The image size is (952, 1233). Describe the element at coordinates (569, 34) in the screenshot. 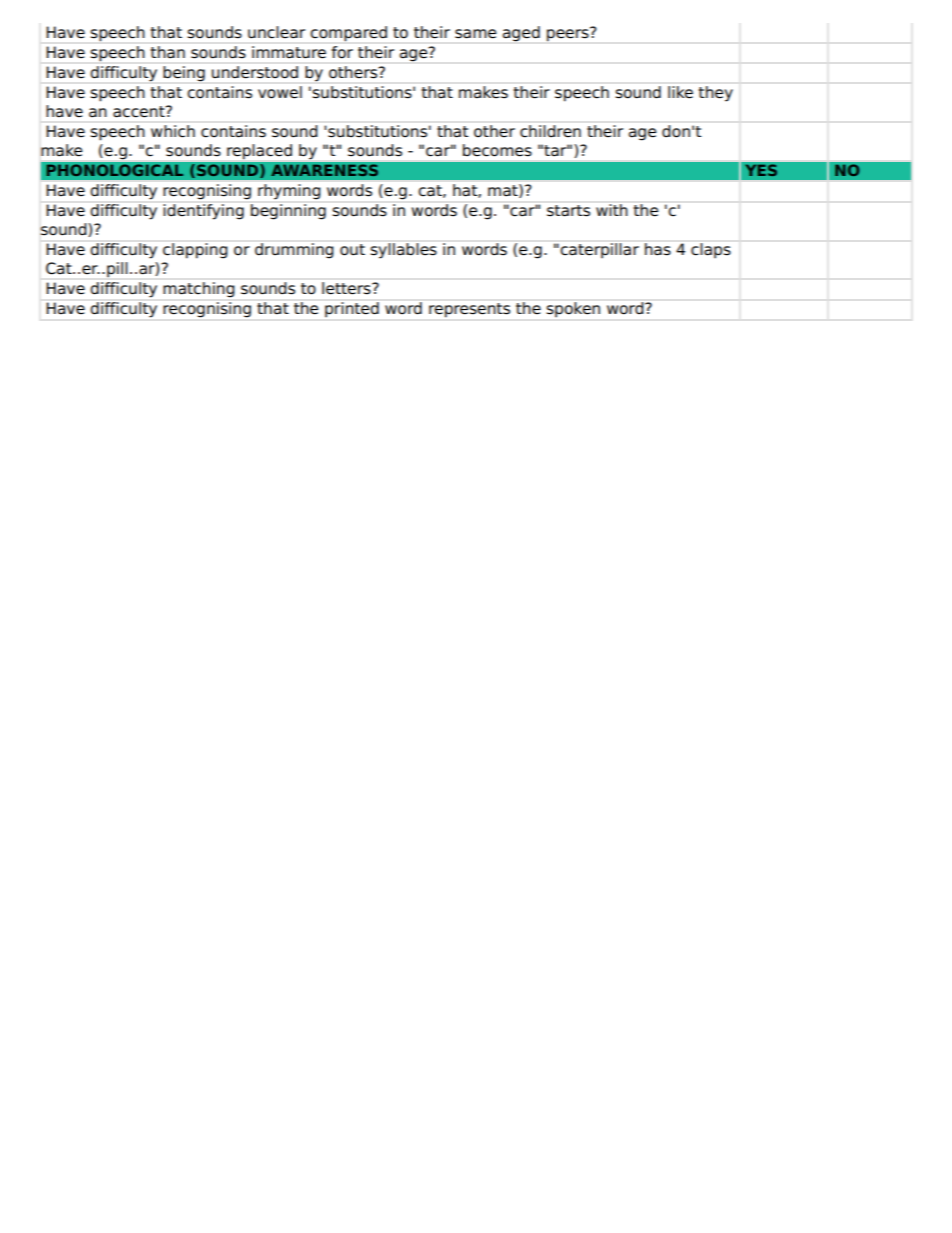

I see `peers` at that location.
